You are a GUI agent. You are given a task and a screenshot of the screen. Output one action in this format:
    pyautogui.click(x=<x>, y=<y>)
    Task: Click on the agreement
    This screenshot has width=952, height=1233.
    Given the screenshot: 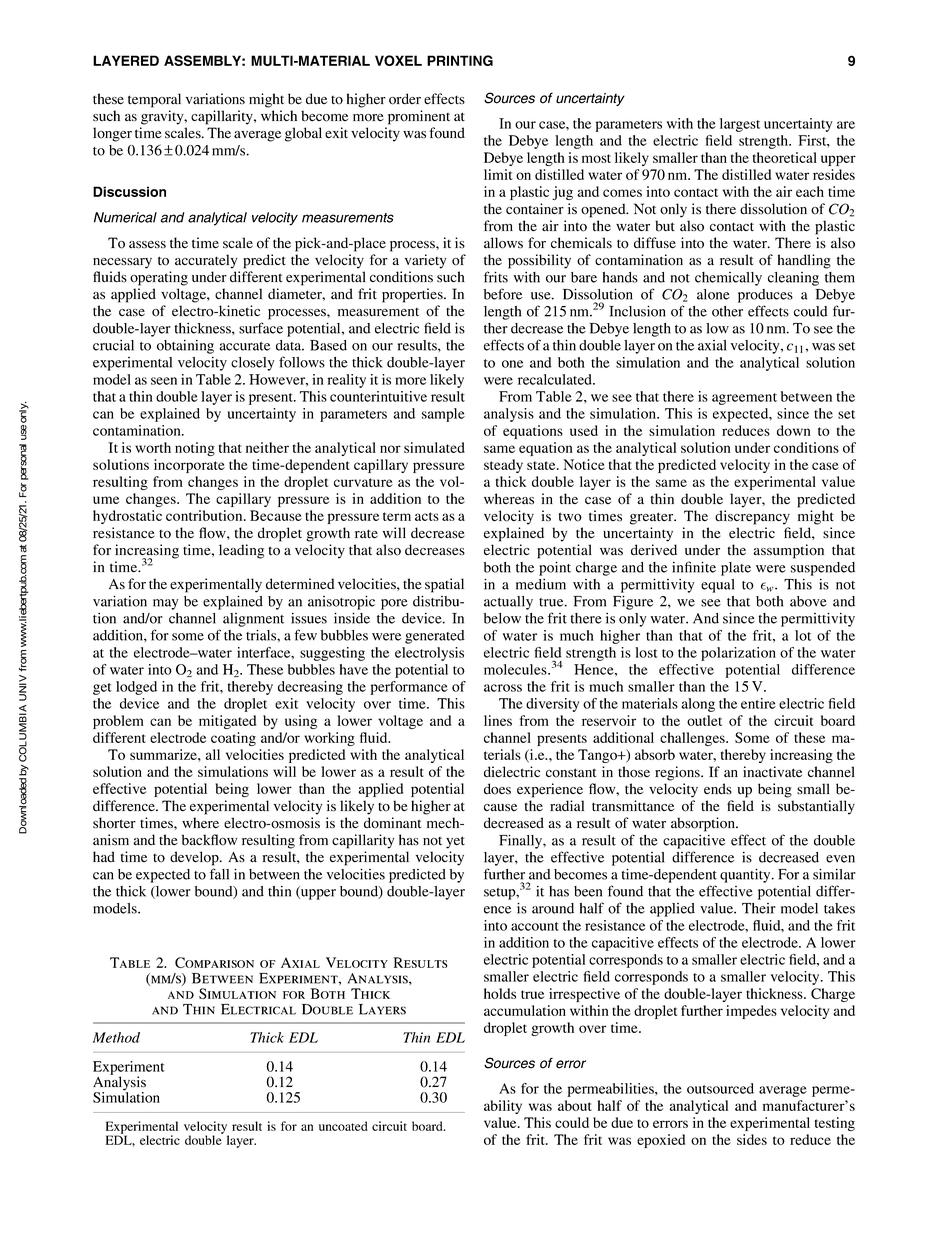 What is the action you would take?
    pyautogui.click(x=744, y=399)
